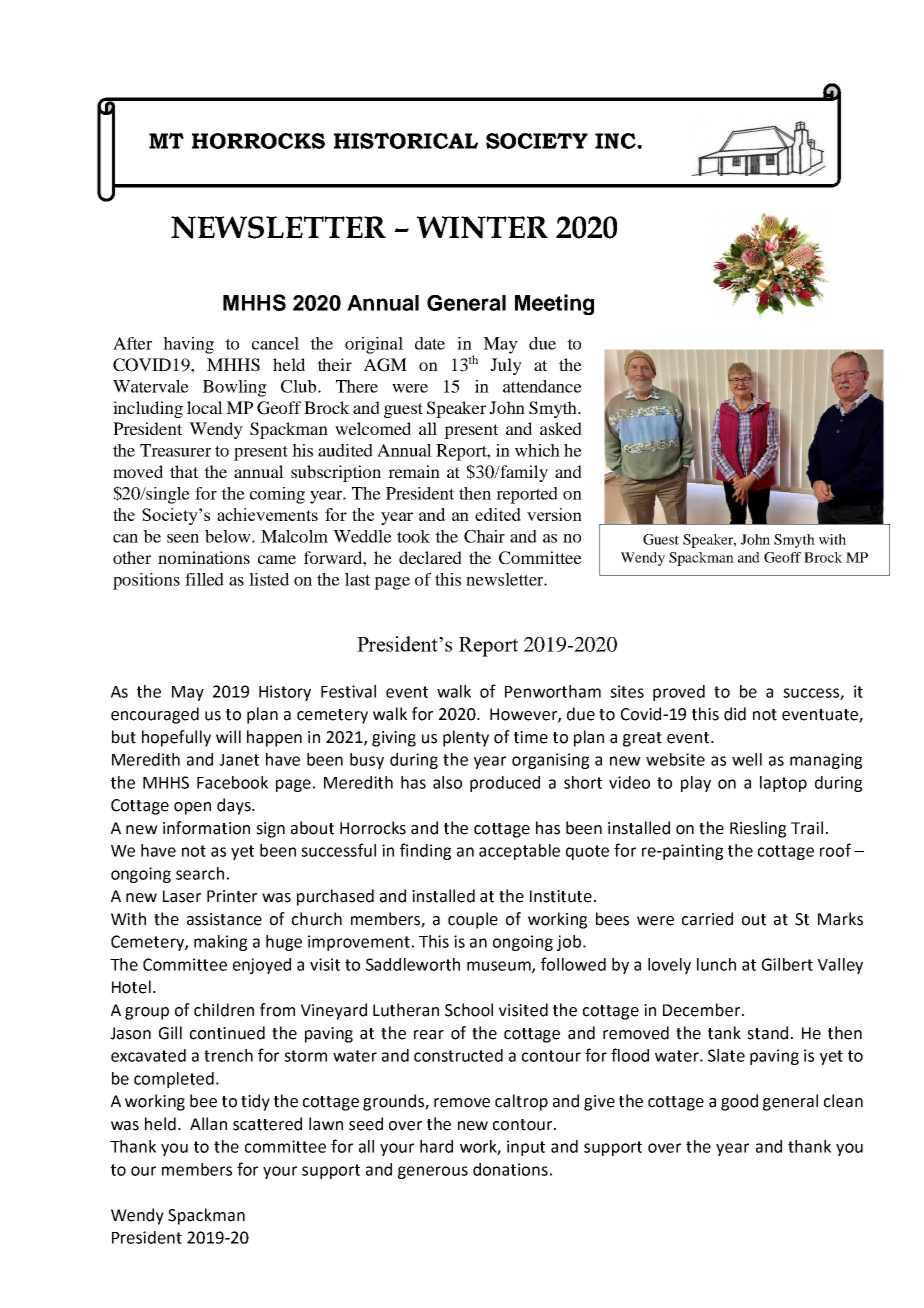 The image size is (924, 1308). I want to click on WINTER, so click(482, 227).
